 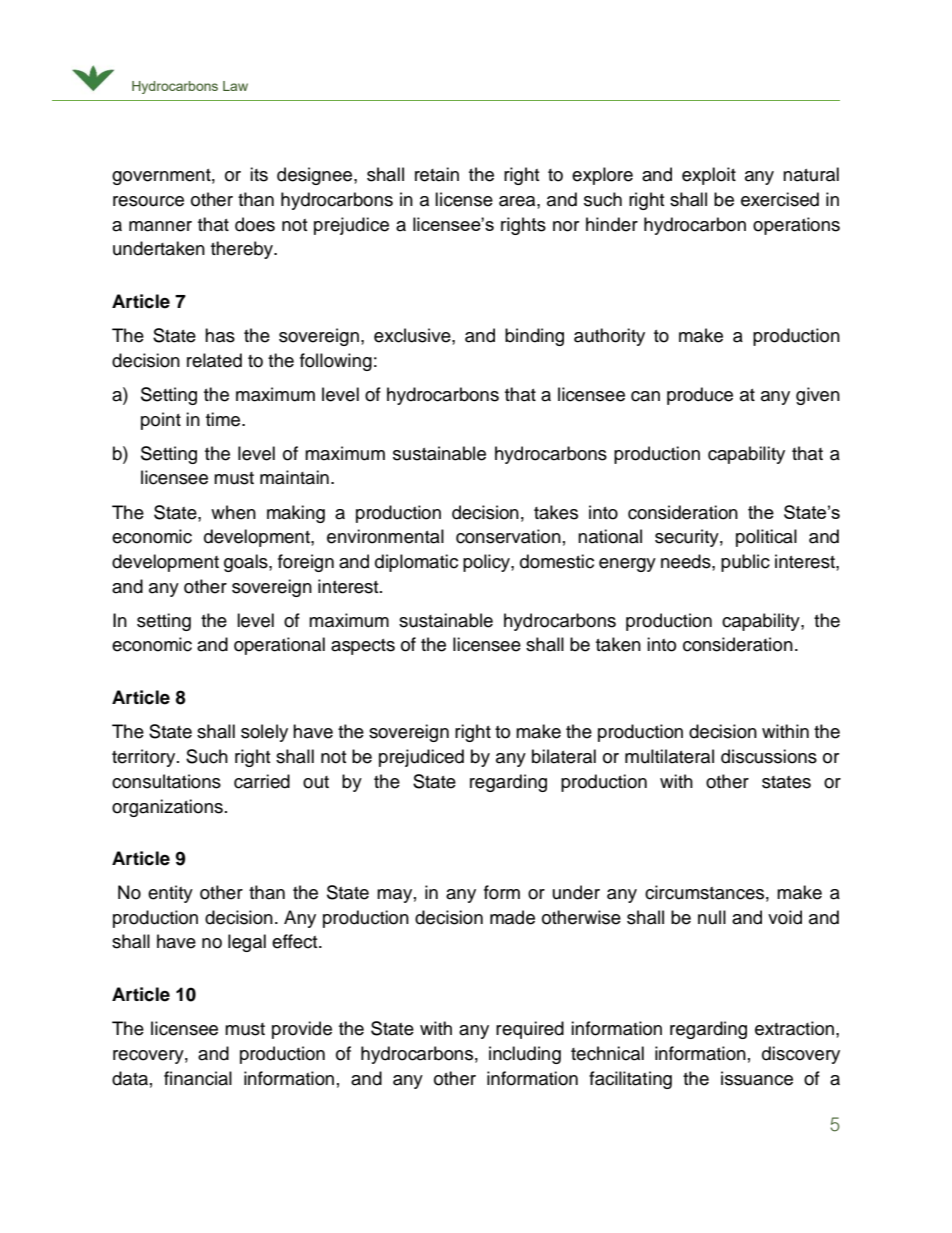 What do you see at coordinates (198, 1078) in the document?
I see `financial` at bounding box center [198, 1078].
